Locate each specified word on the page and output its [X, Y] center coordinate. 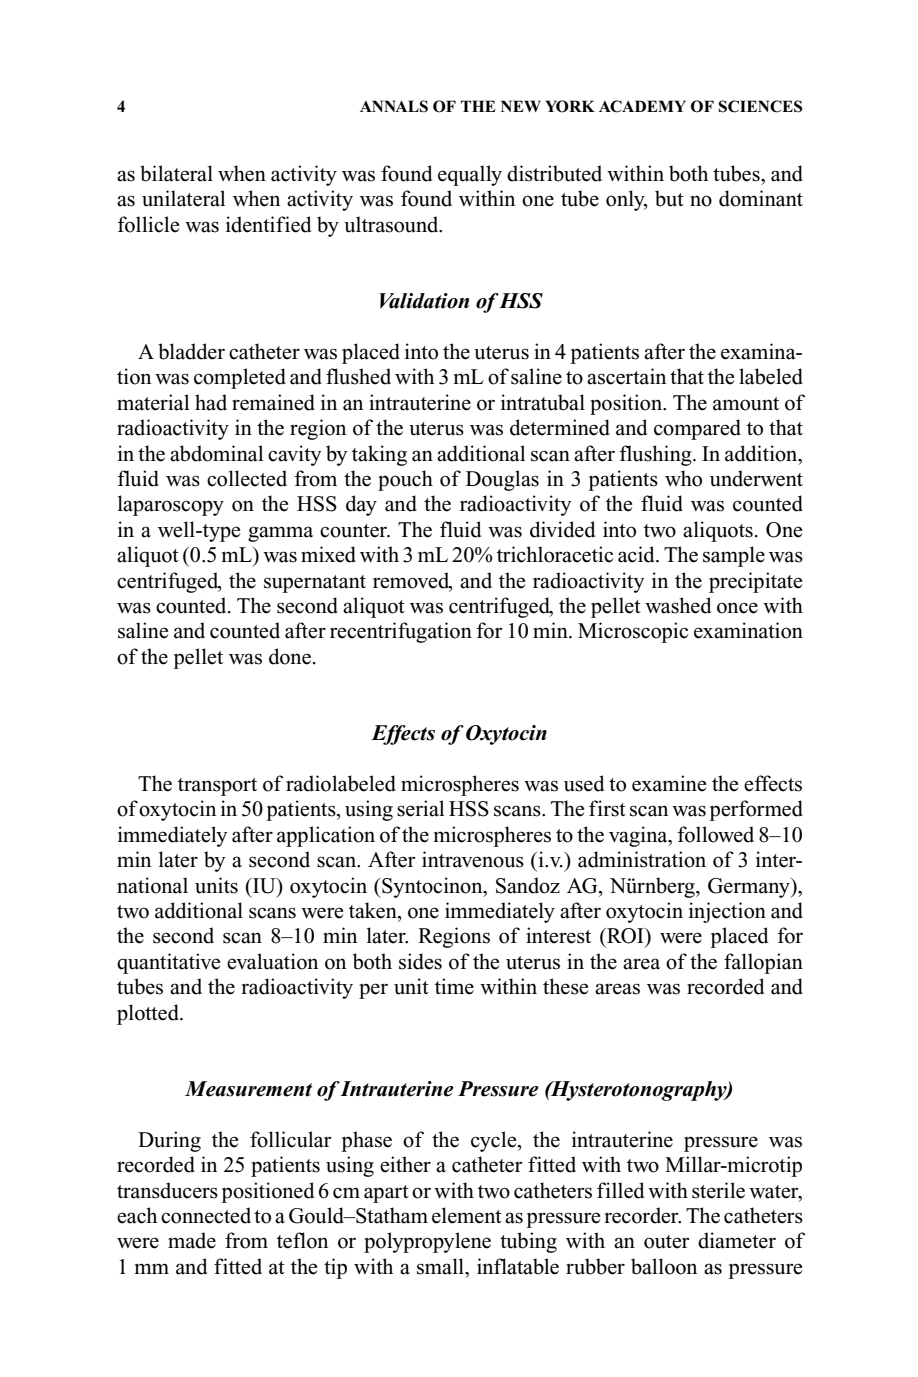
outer [666, 1242]
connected [206, 1215]
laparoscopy [171, 505]
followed [715, 834]
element [467, 1215]
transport [217, 787]
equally [470, 175]
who [683, 478]
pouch [405, 480]
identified [268, 224]
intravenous [473, 859]
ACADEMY [642, 106]
